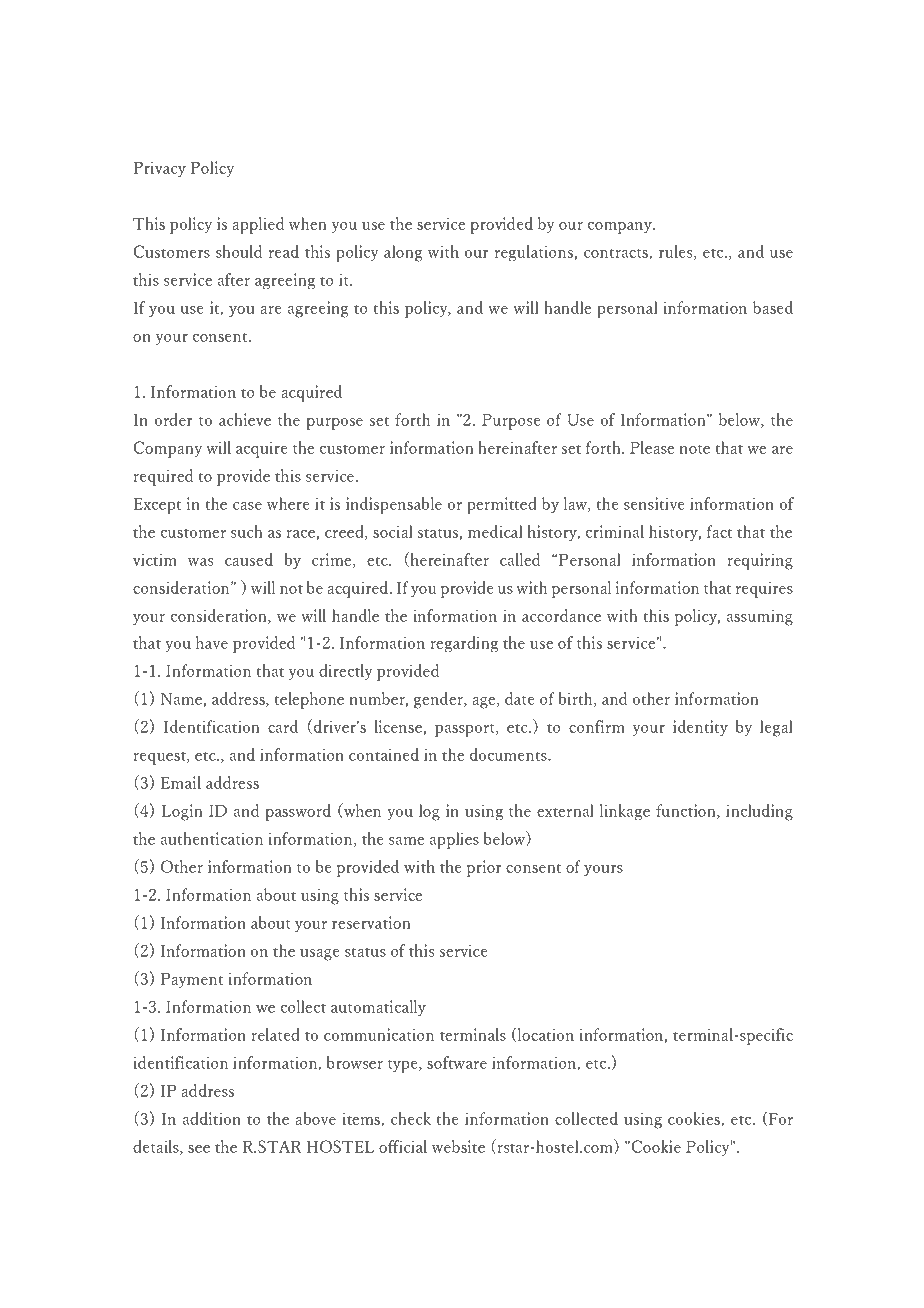  What do you see at coordinates (502, 505) in the screenshot?
I see `permitted` at bounding box center [502, 505].
